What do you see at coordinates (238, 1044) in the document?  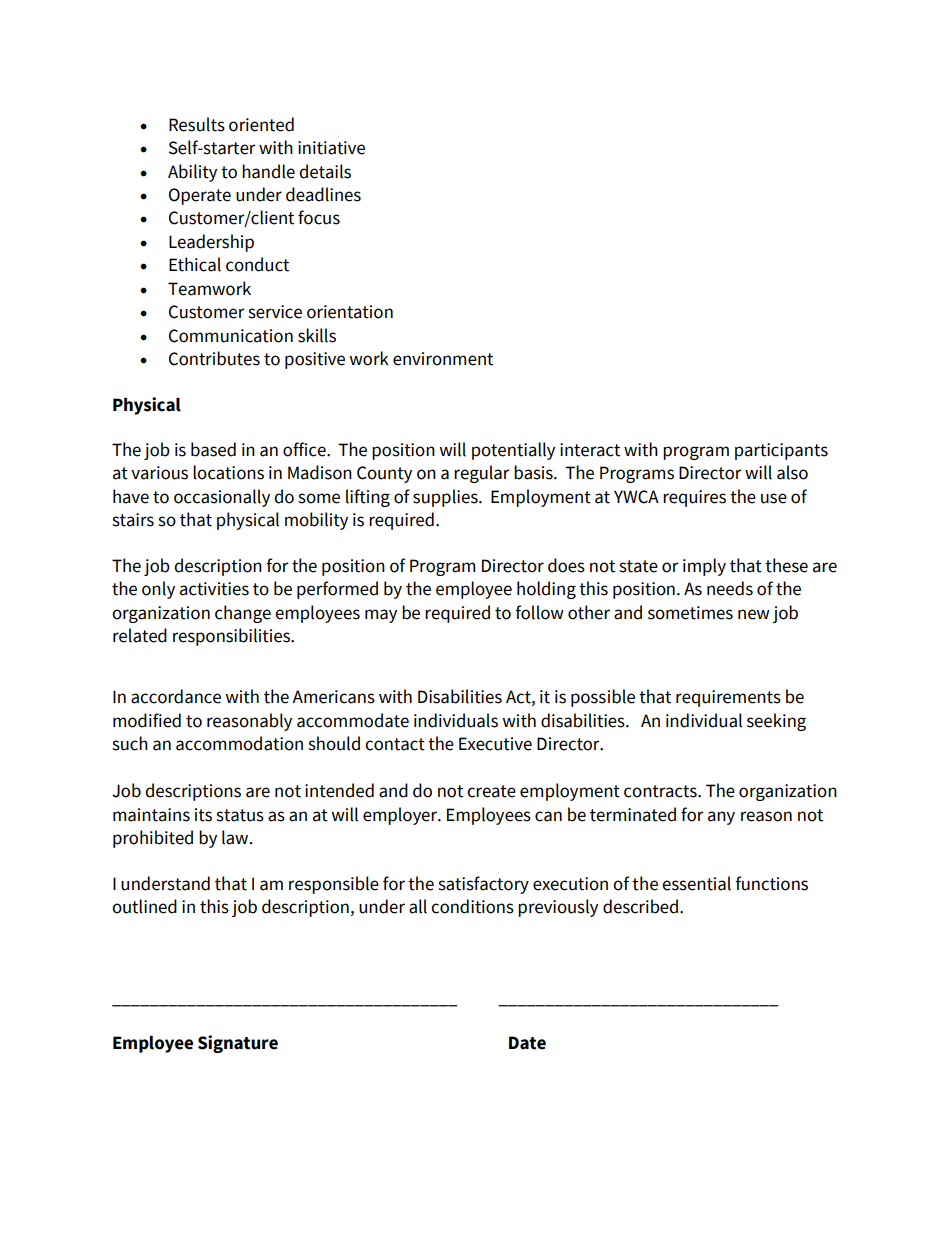 I see `Signature` at bounding box center [238, 1044].
